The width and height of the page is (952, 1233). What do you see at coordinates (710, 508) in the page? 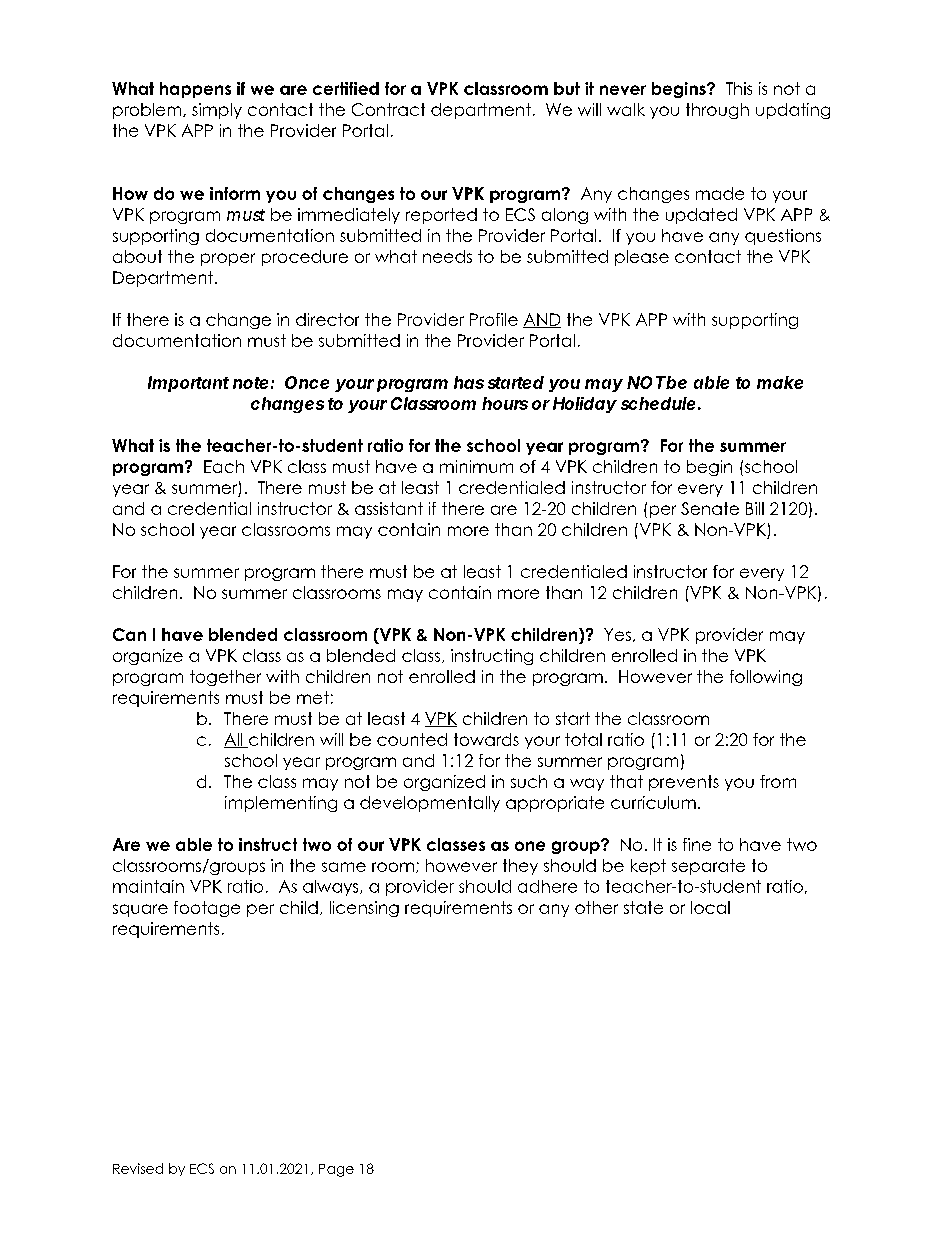
I see `Senate` at bounding box center [710, 508].
